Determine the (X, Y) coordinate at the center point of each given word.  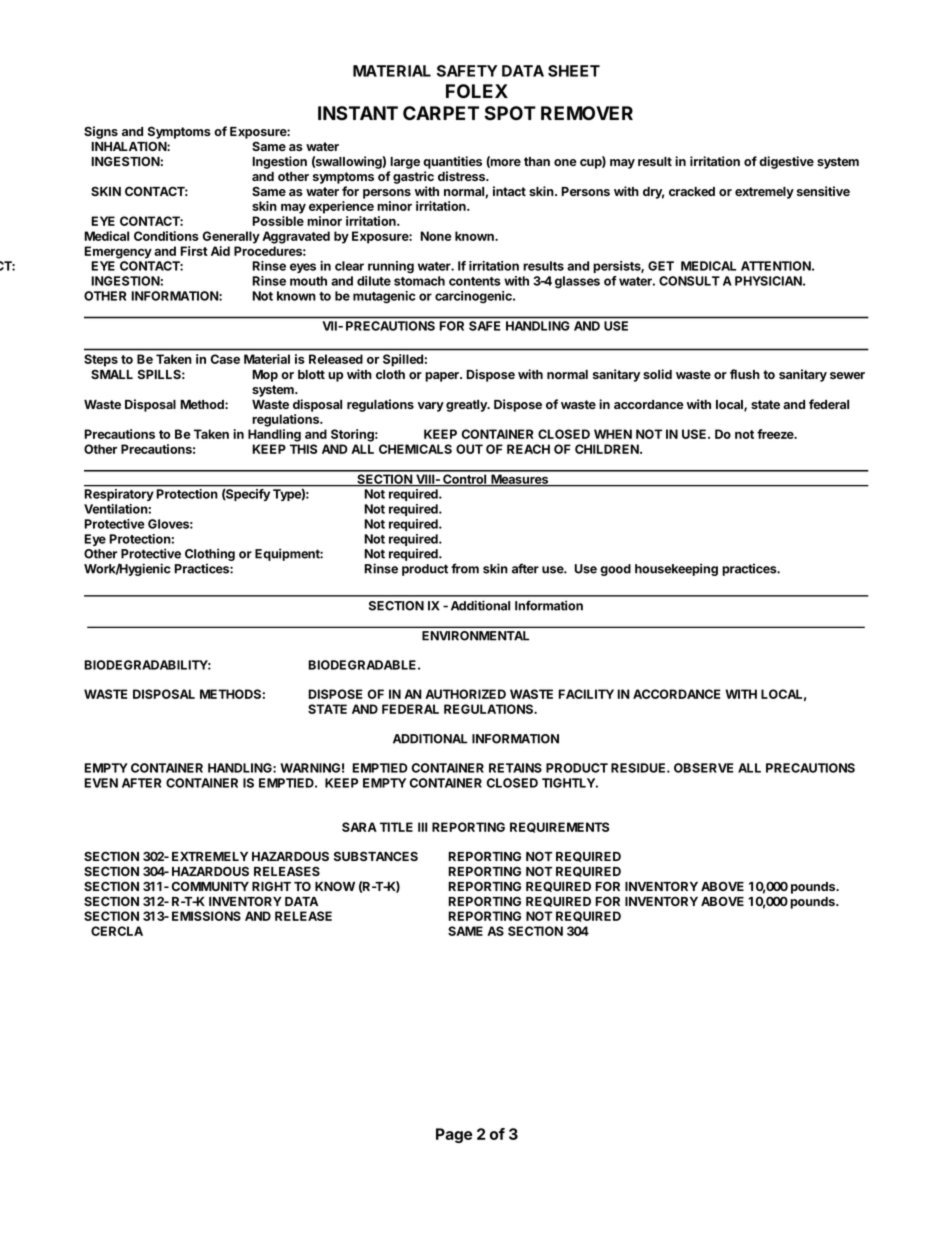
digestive (786, 162)
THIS (303, 449)
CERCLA (117, 931)
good (615, 570)
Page (454, 1135)
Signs (101, 132)
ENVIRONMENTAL (475, 636)
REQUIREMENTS (559, 827)
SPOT (510, 113)
